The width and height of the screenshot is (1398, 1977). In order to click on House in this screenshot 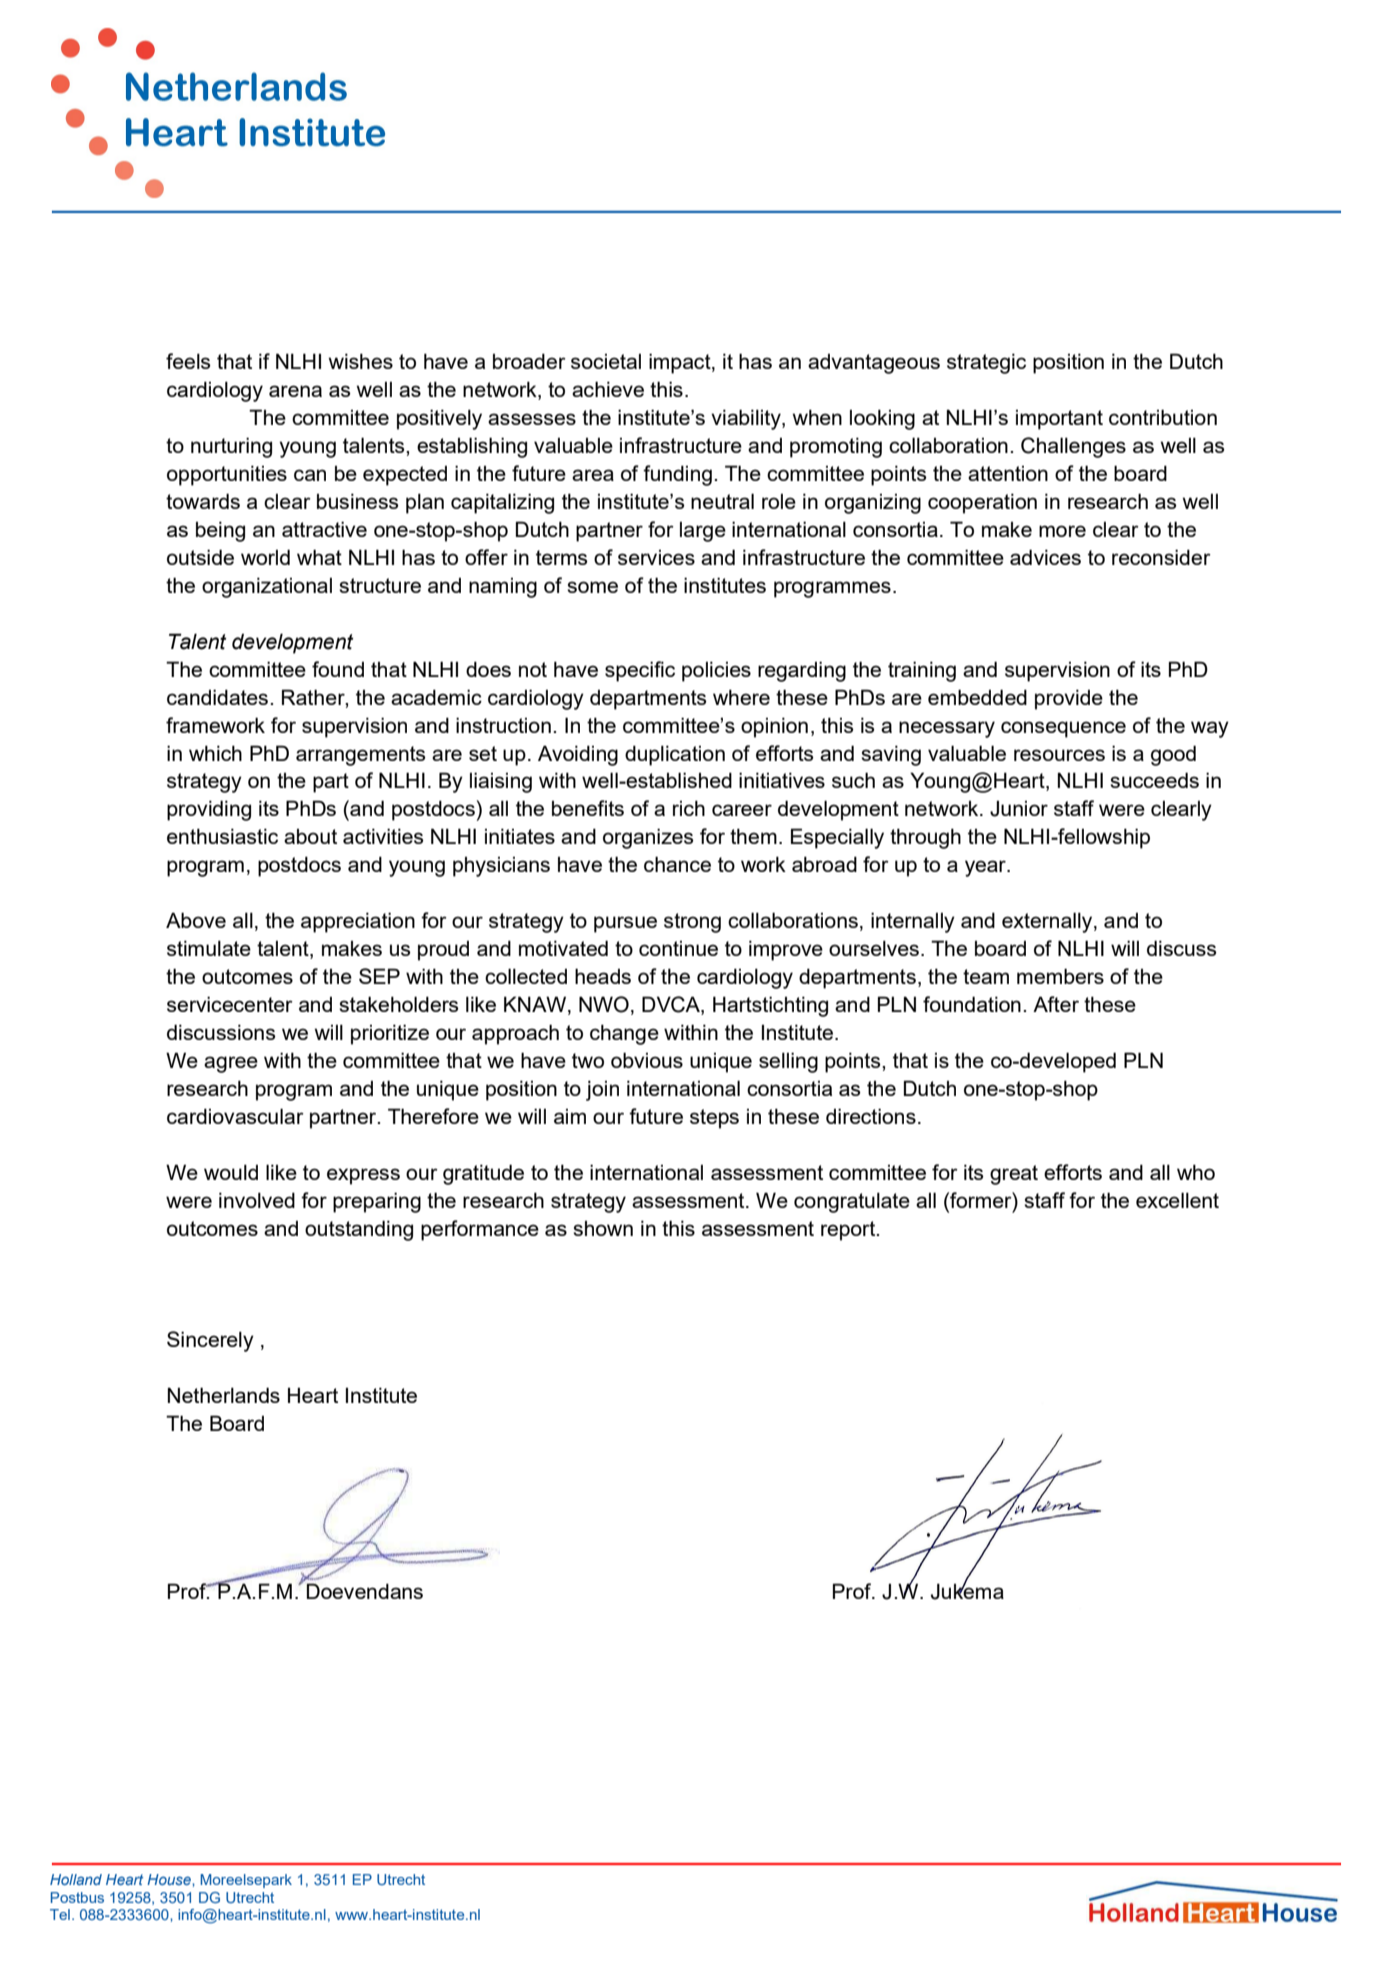, I will do `click(170, 1879)`.
